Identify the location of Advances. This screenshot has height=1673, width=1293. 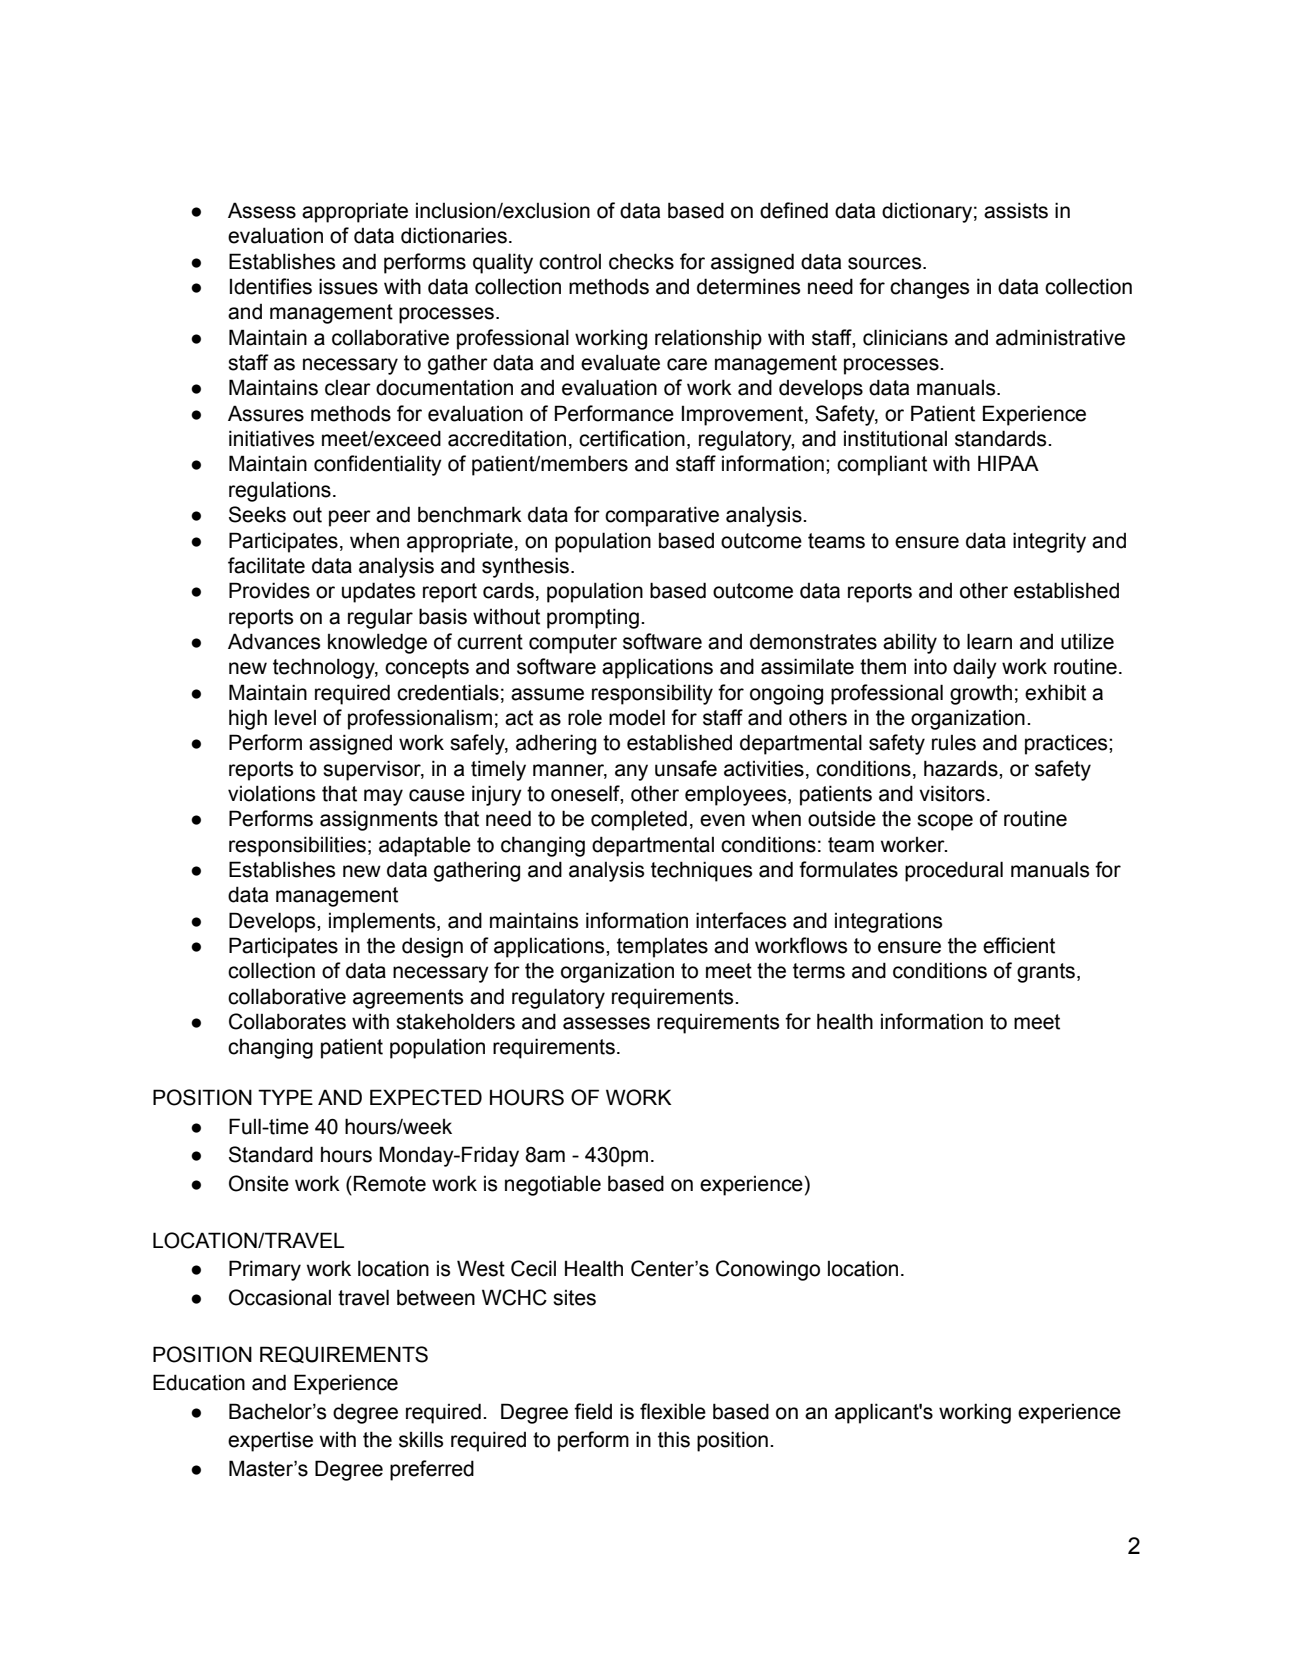
(274, 641).
